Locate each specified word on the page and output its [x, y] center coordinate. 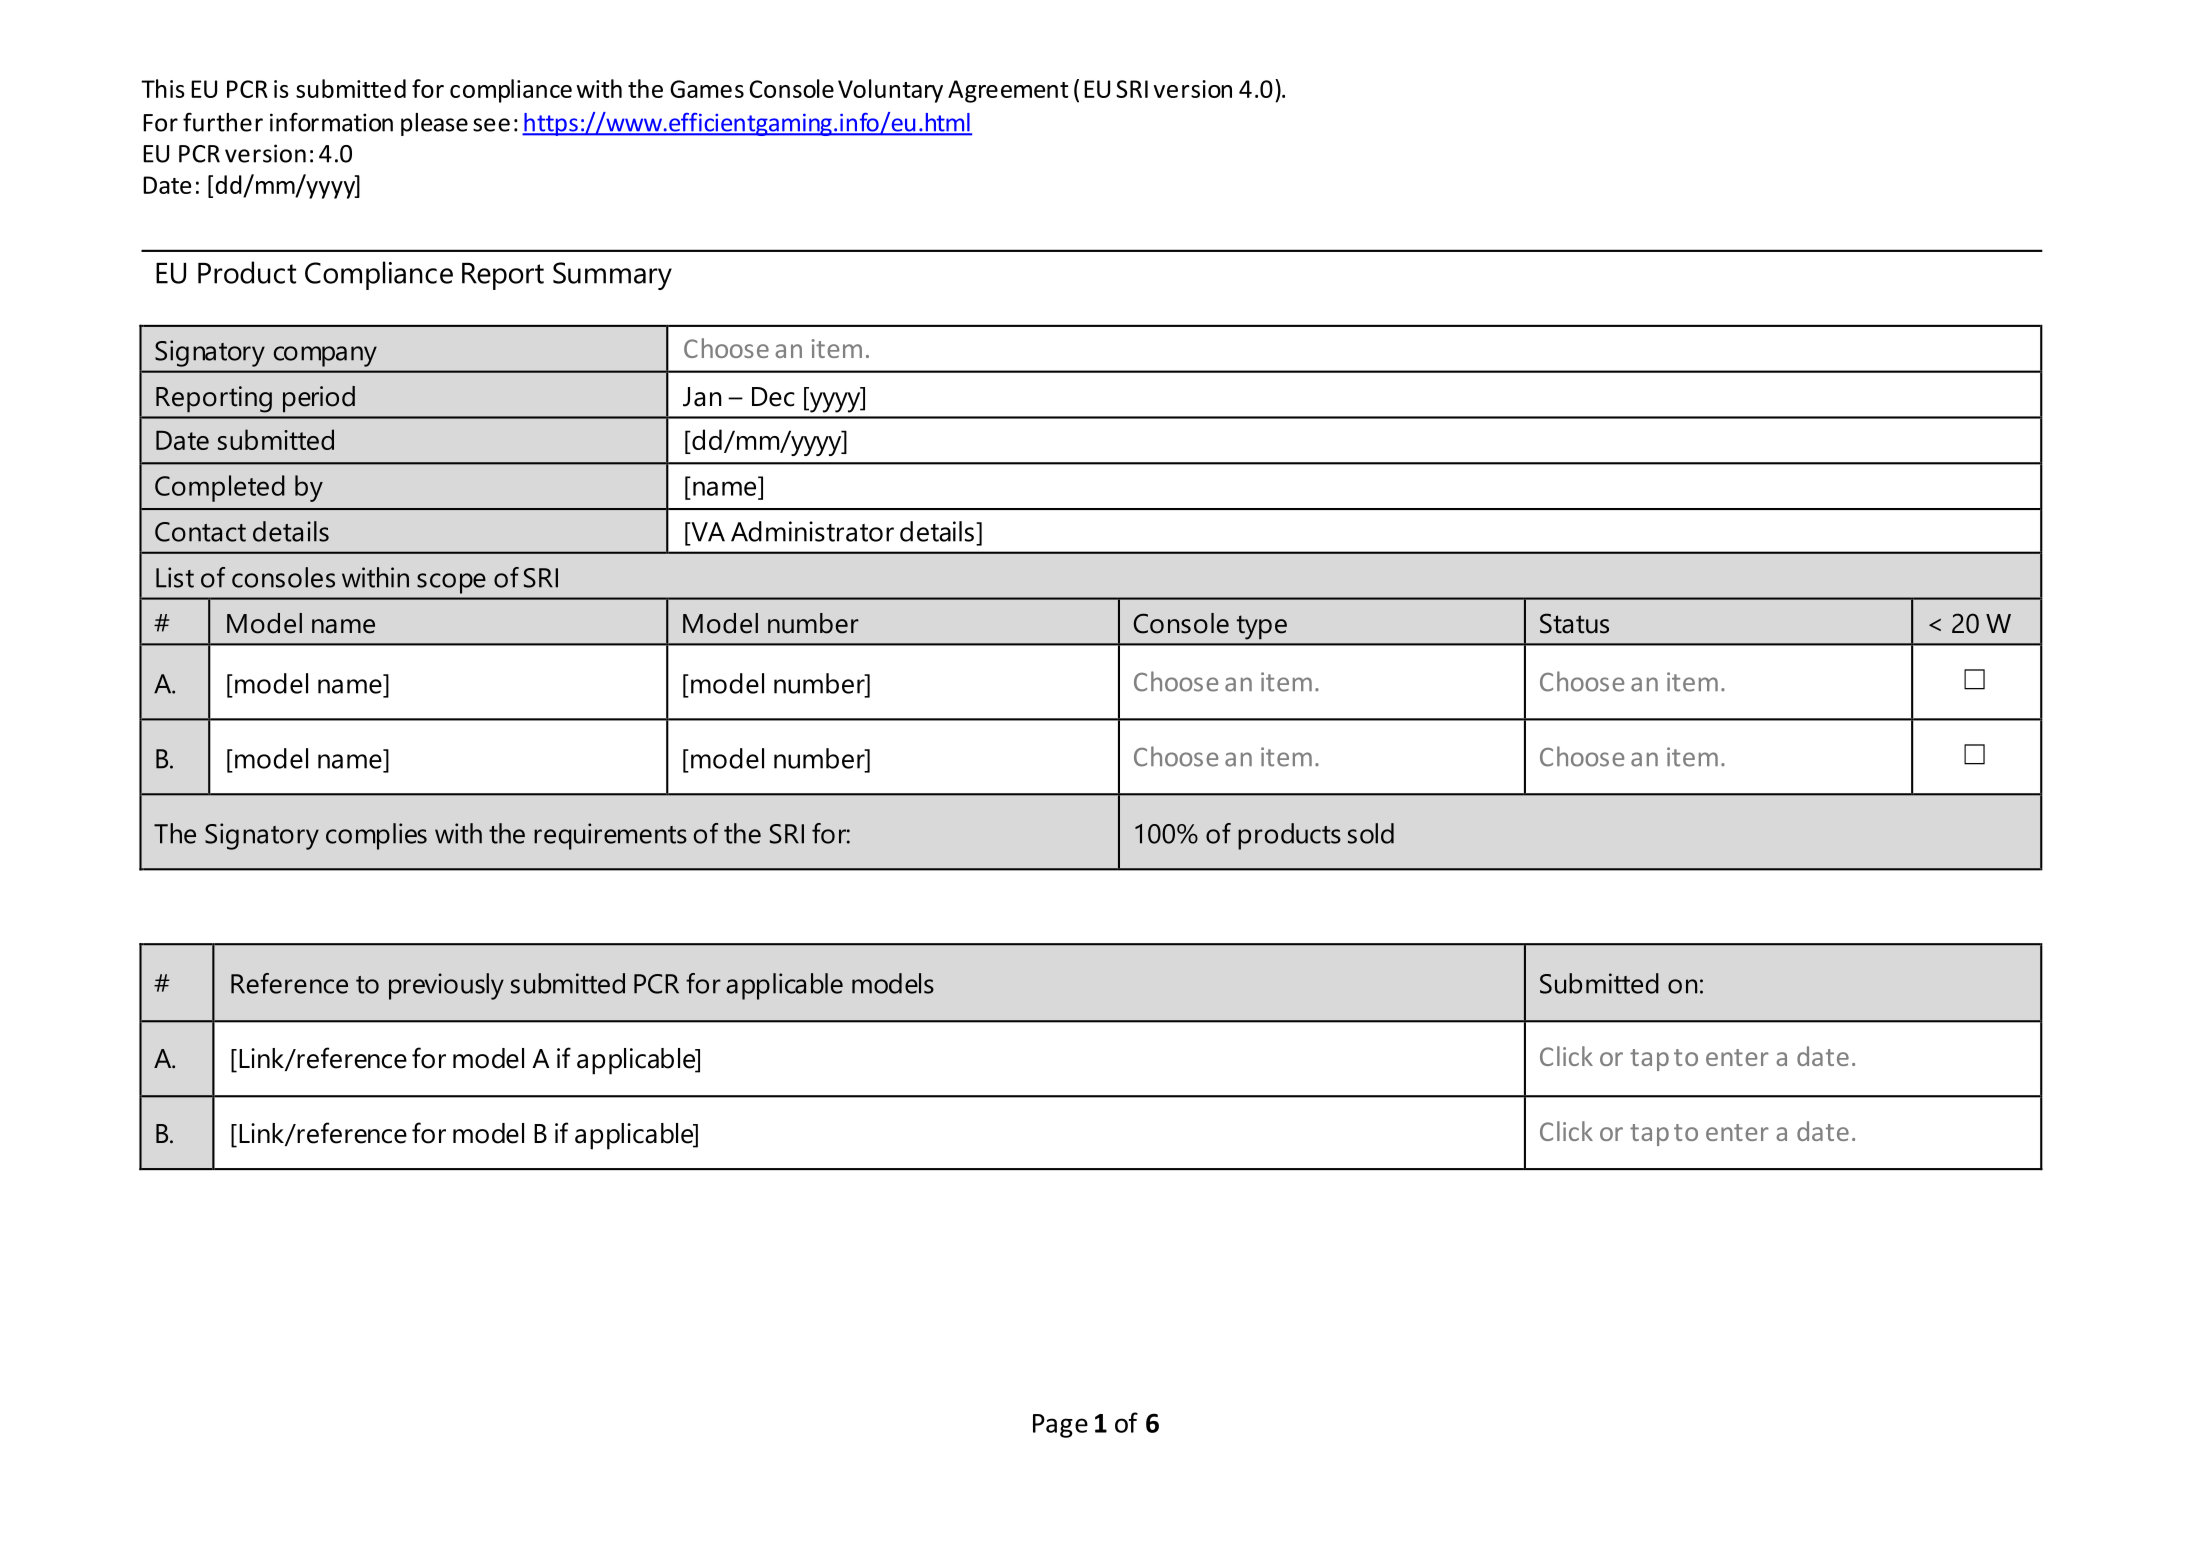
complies [376, 836]
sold [1371, 833]
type [1262, 627]
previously [446, 986]
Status [1574, 623]
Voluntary [890, 91]
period [319, 399]
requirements [610, 836]
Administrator [812, 531]
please [434, 124]
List [175, 577]
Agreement [1008, 91]
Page [1060, 1426]
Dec [773, 397]
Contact [200, 532]
